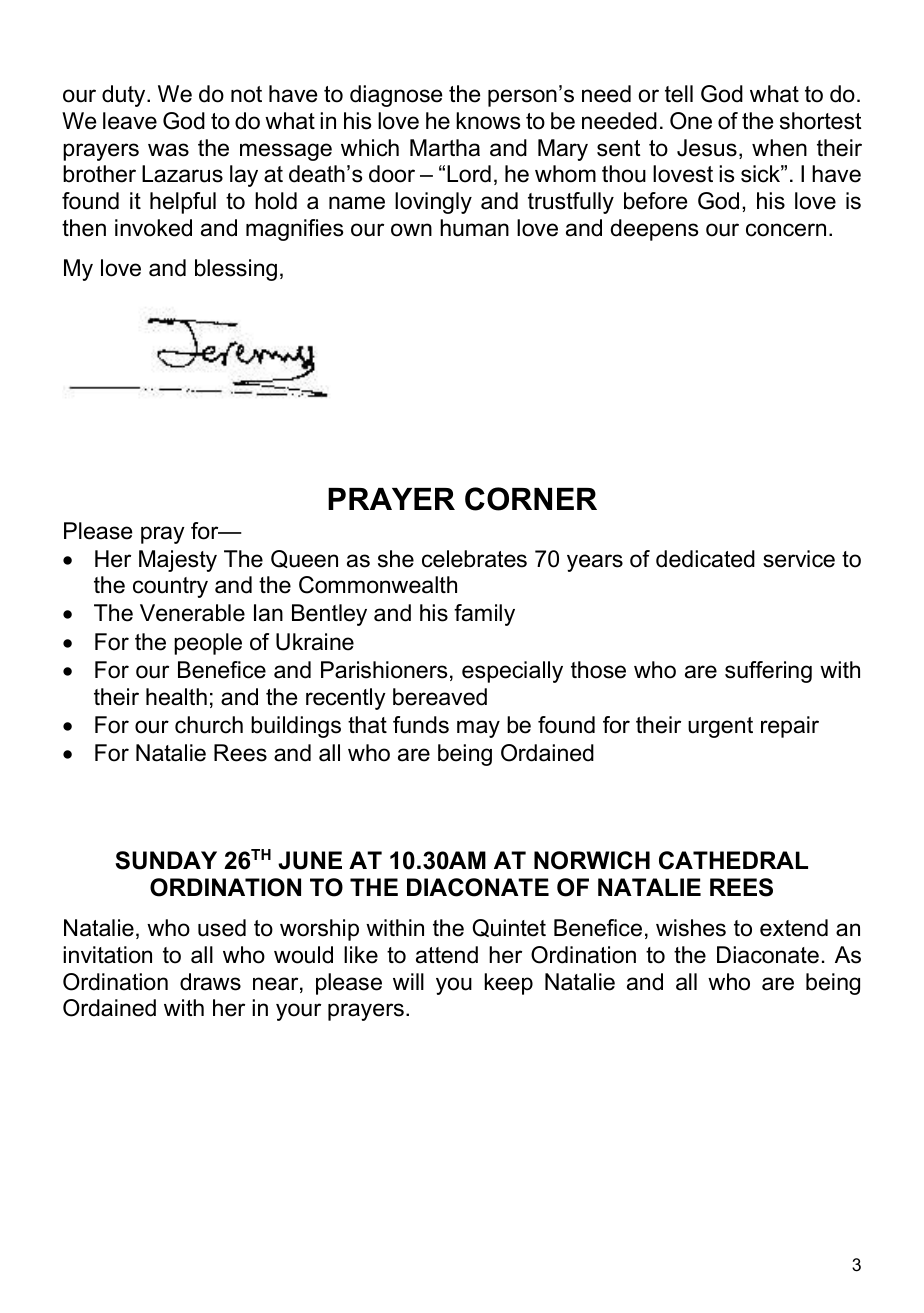 The image size is (924, 1313). What do you see at coordinates (208, 644) in the page?
I see `people` at bounding box center [208, 644].
